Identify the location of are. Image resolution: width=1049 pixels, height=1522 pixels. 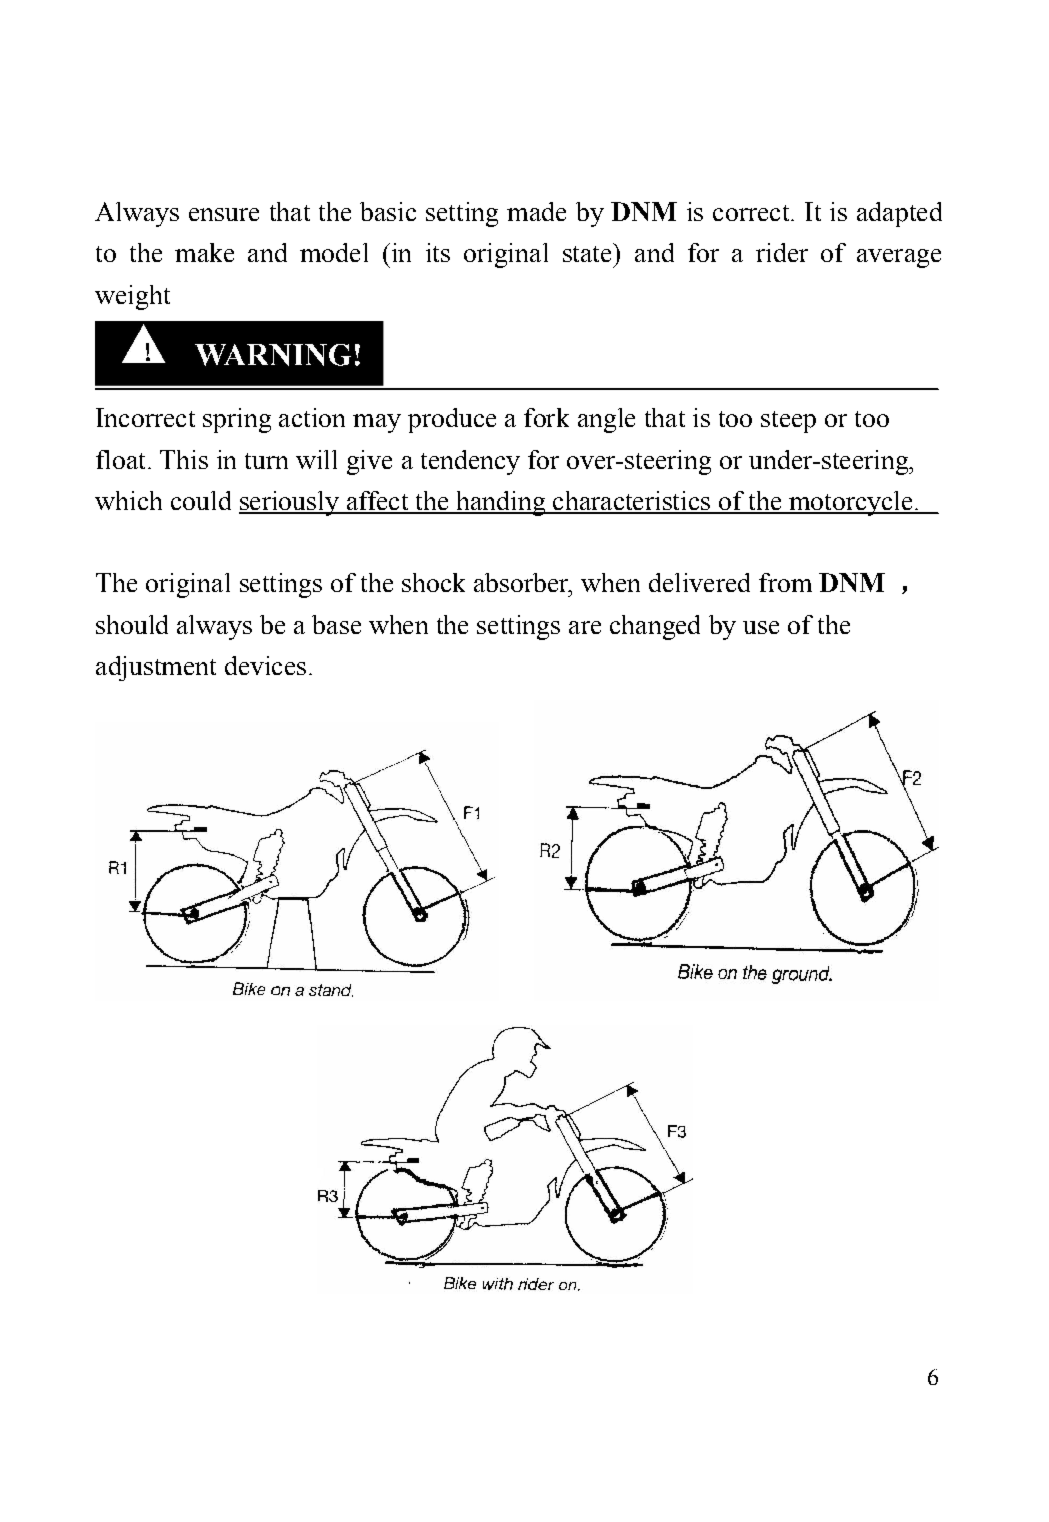
(585, 627).
